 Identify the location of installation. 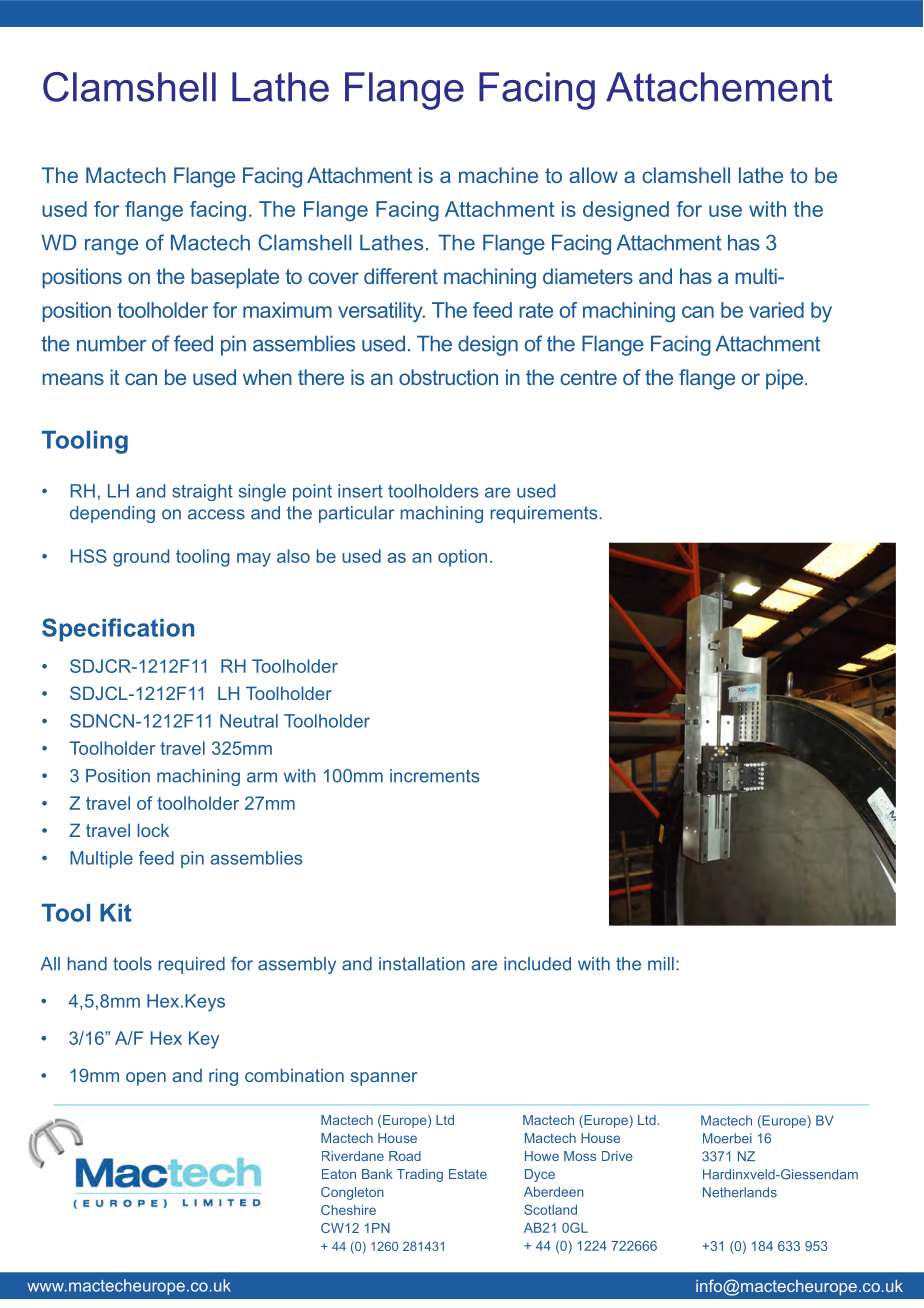
(422, 964).
